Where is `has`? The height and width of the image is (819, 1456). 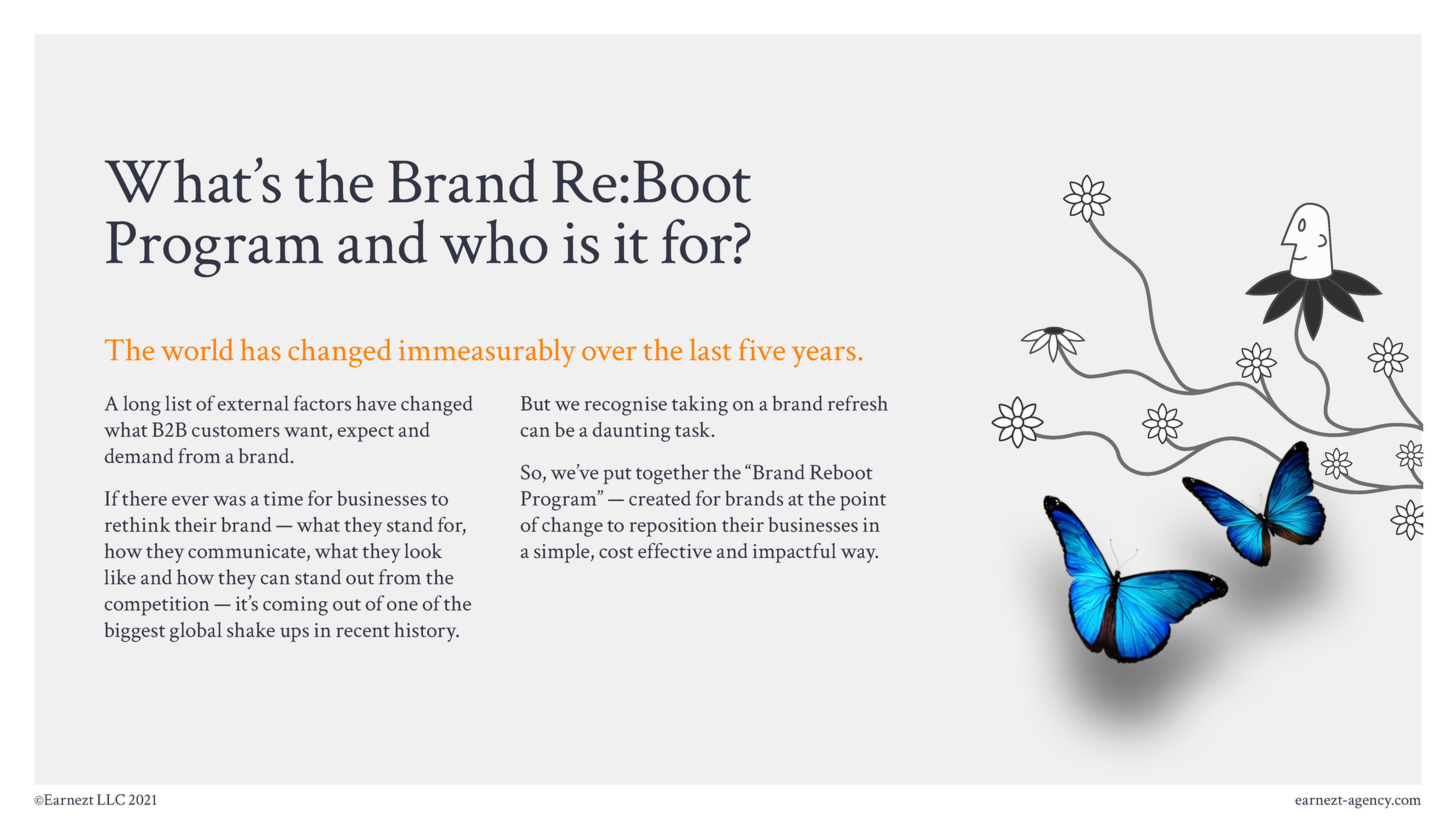 has is located at coordinates (261, 349).
